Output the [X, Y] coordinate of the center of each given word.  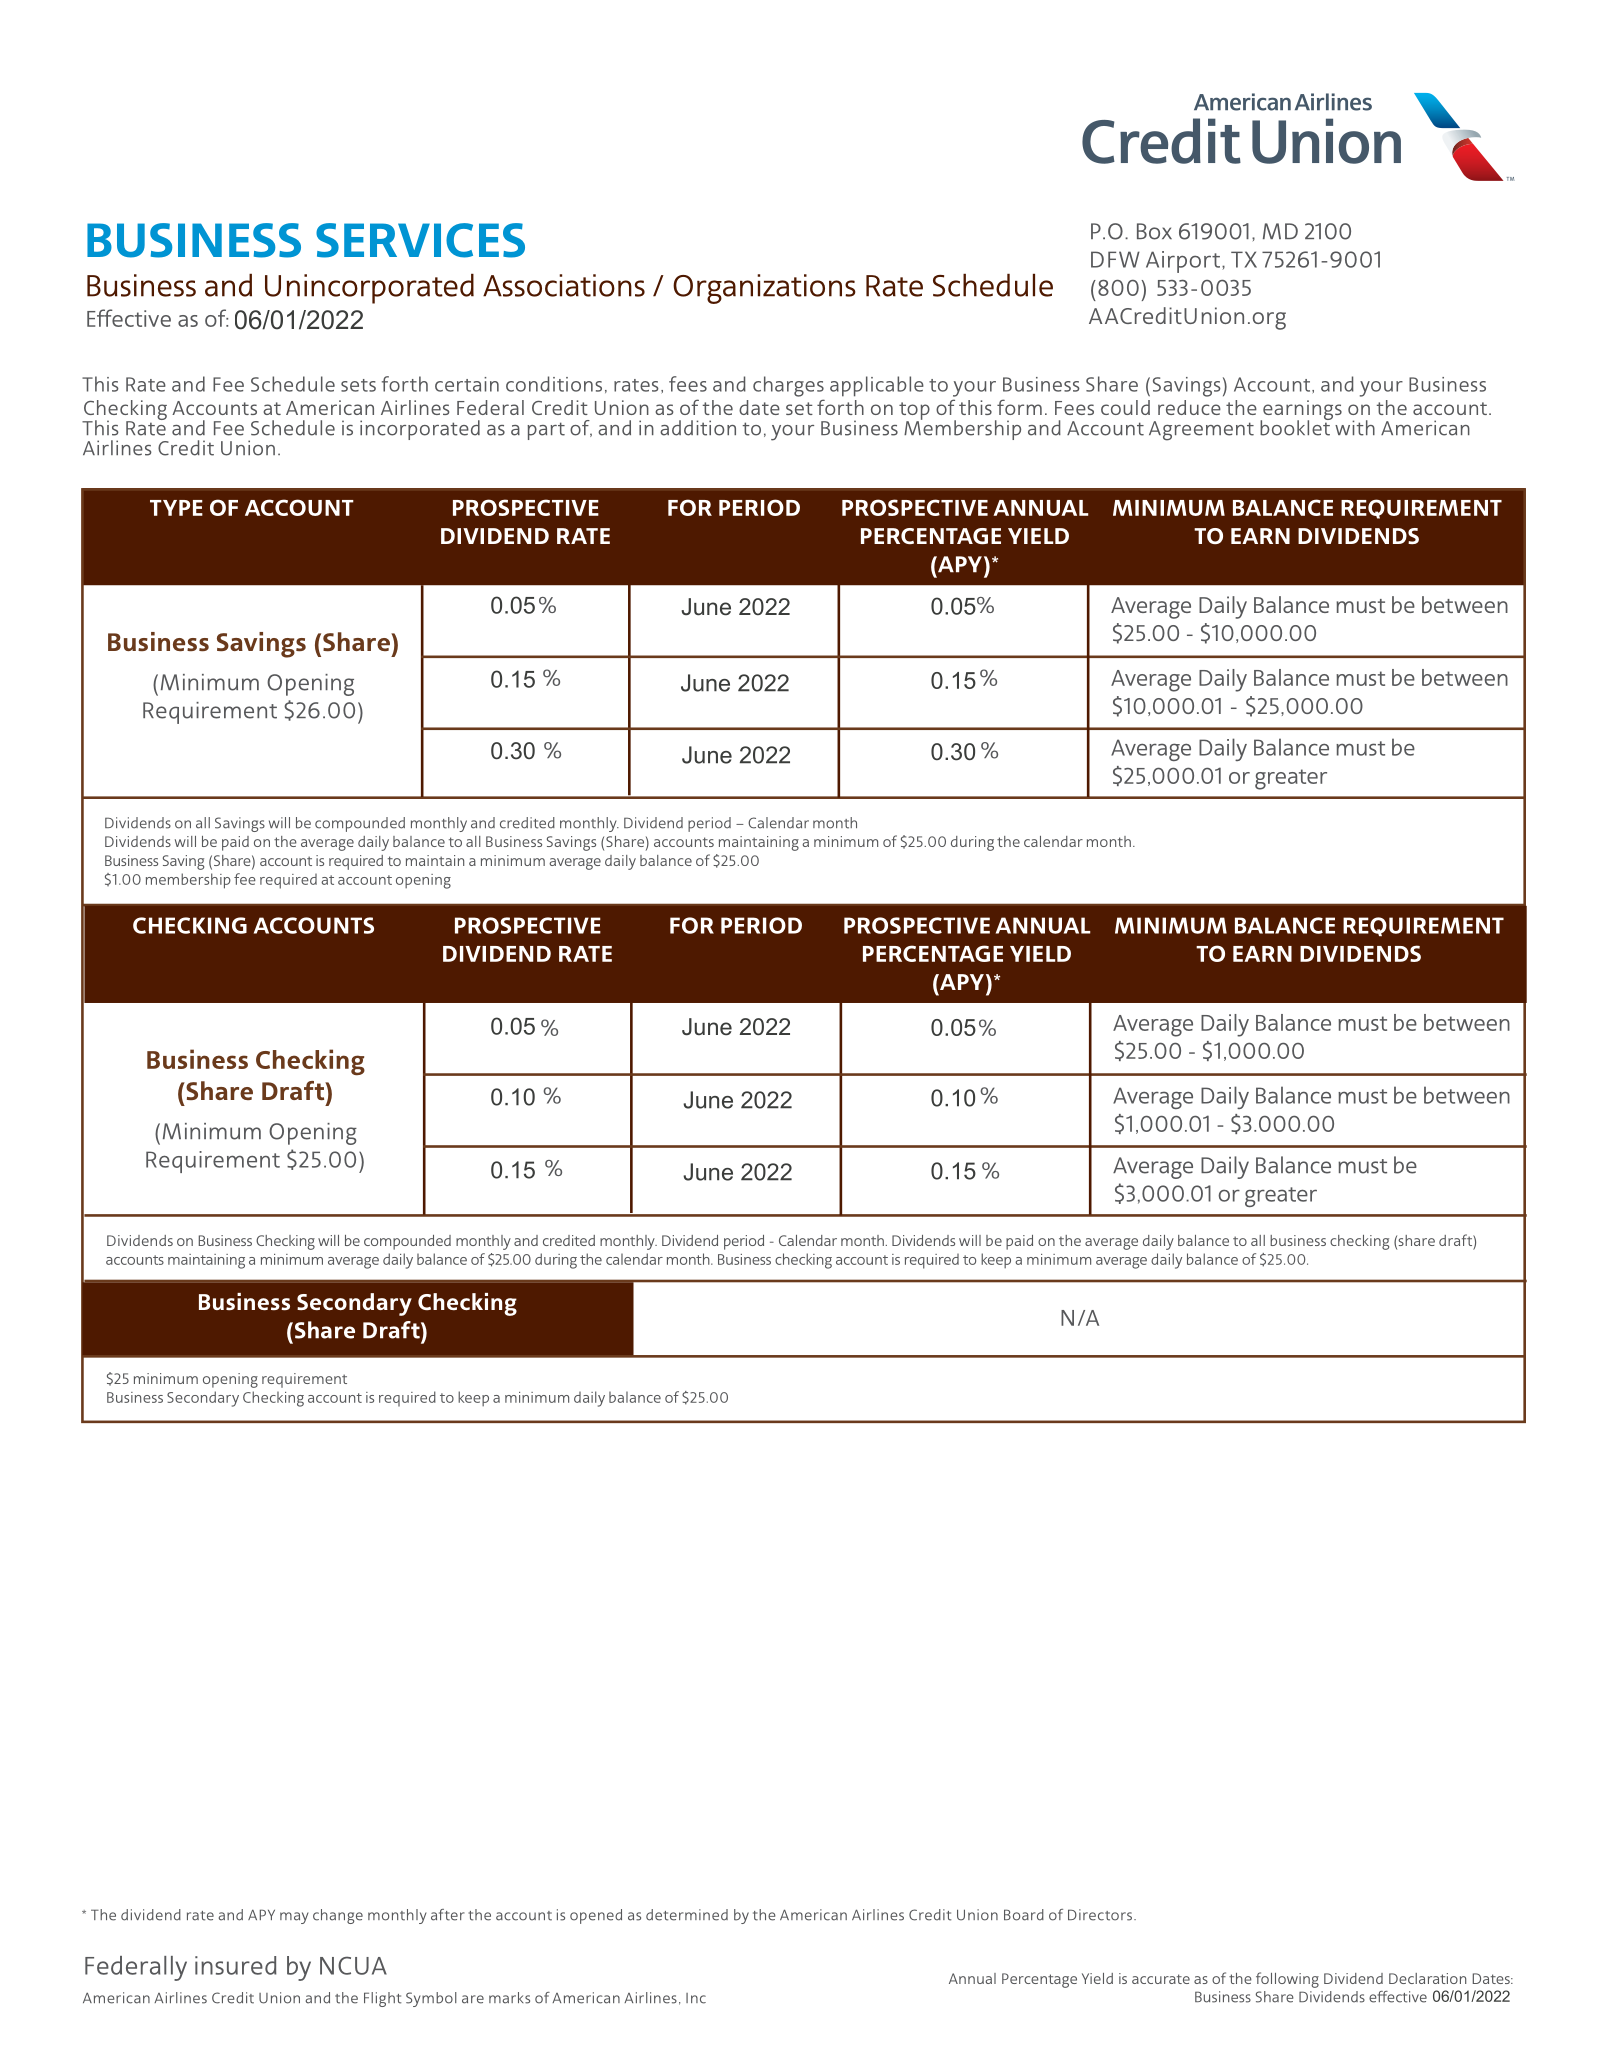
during [972, 843]
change [338, 1916]
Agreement [1201, 431]
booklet [1296, 427]
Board [1024, 1915]
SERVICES [420, 240]
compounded [360, 824]
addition [698, 428]
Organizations [764, 289]
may [294, 1918]
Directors [1101, 1915]
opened [596, 1916]
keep [473, 1398]
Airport [1183, 262]
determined [687, 1915]
